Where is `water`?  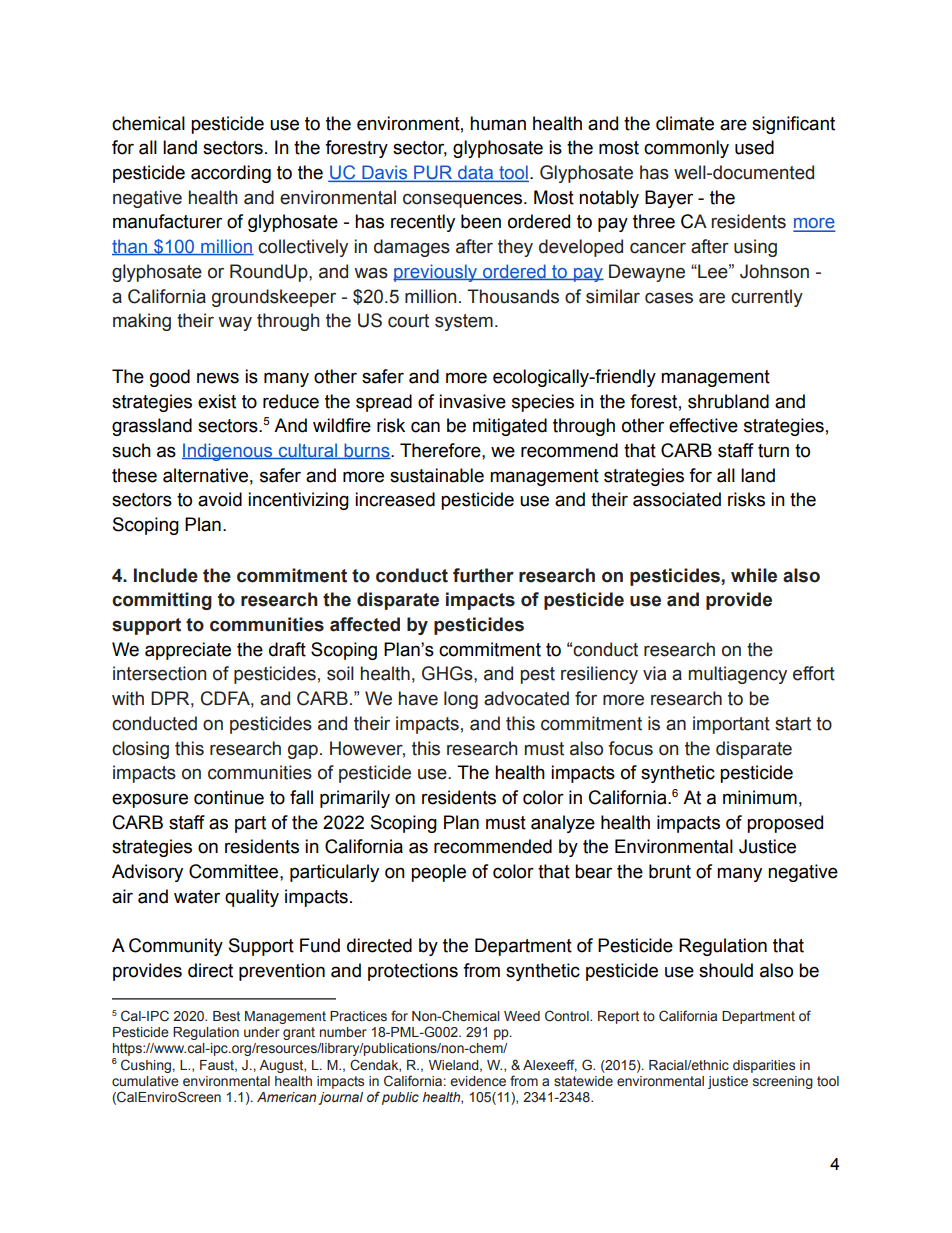 water is located at coordinates (197, 897).
